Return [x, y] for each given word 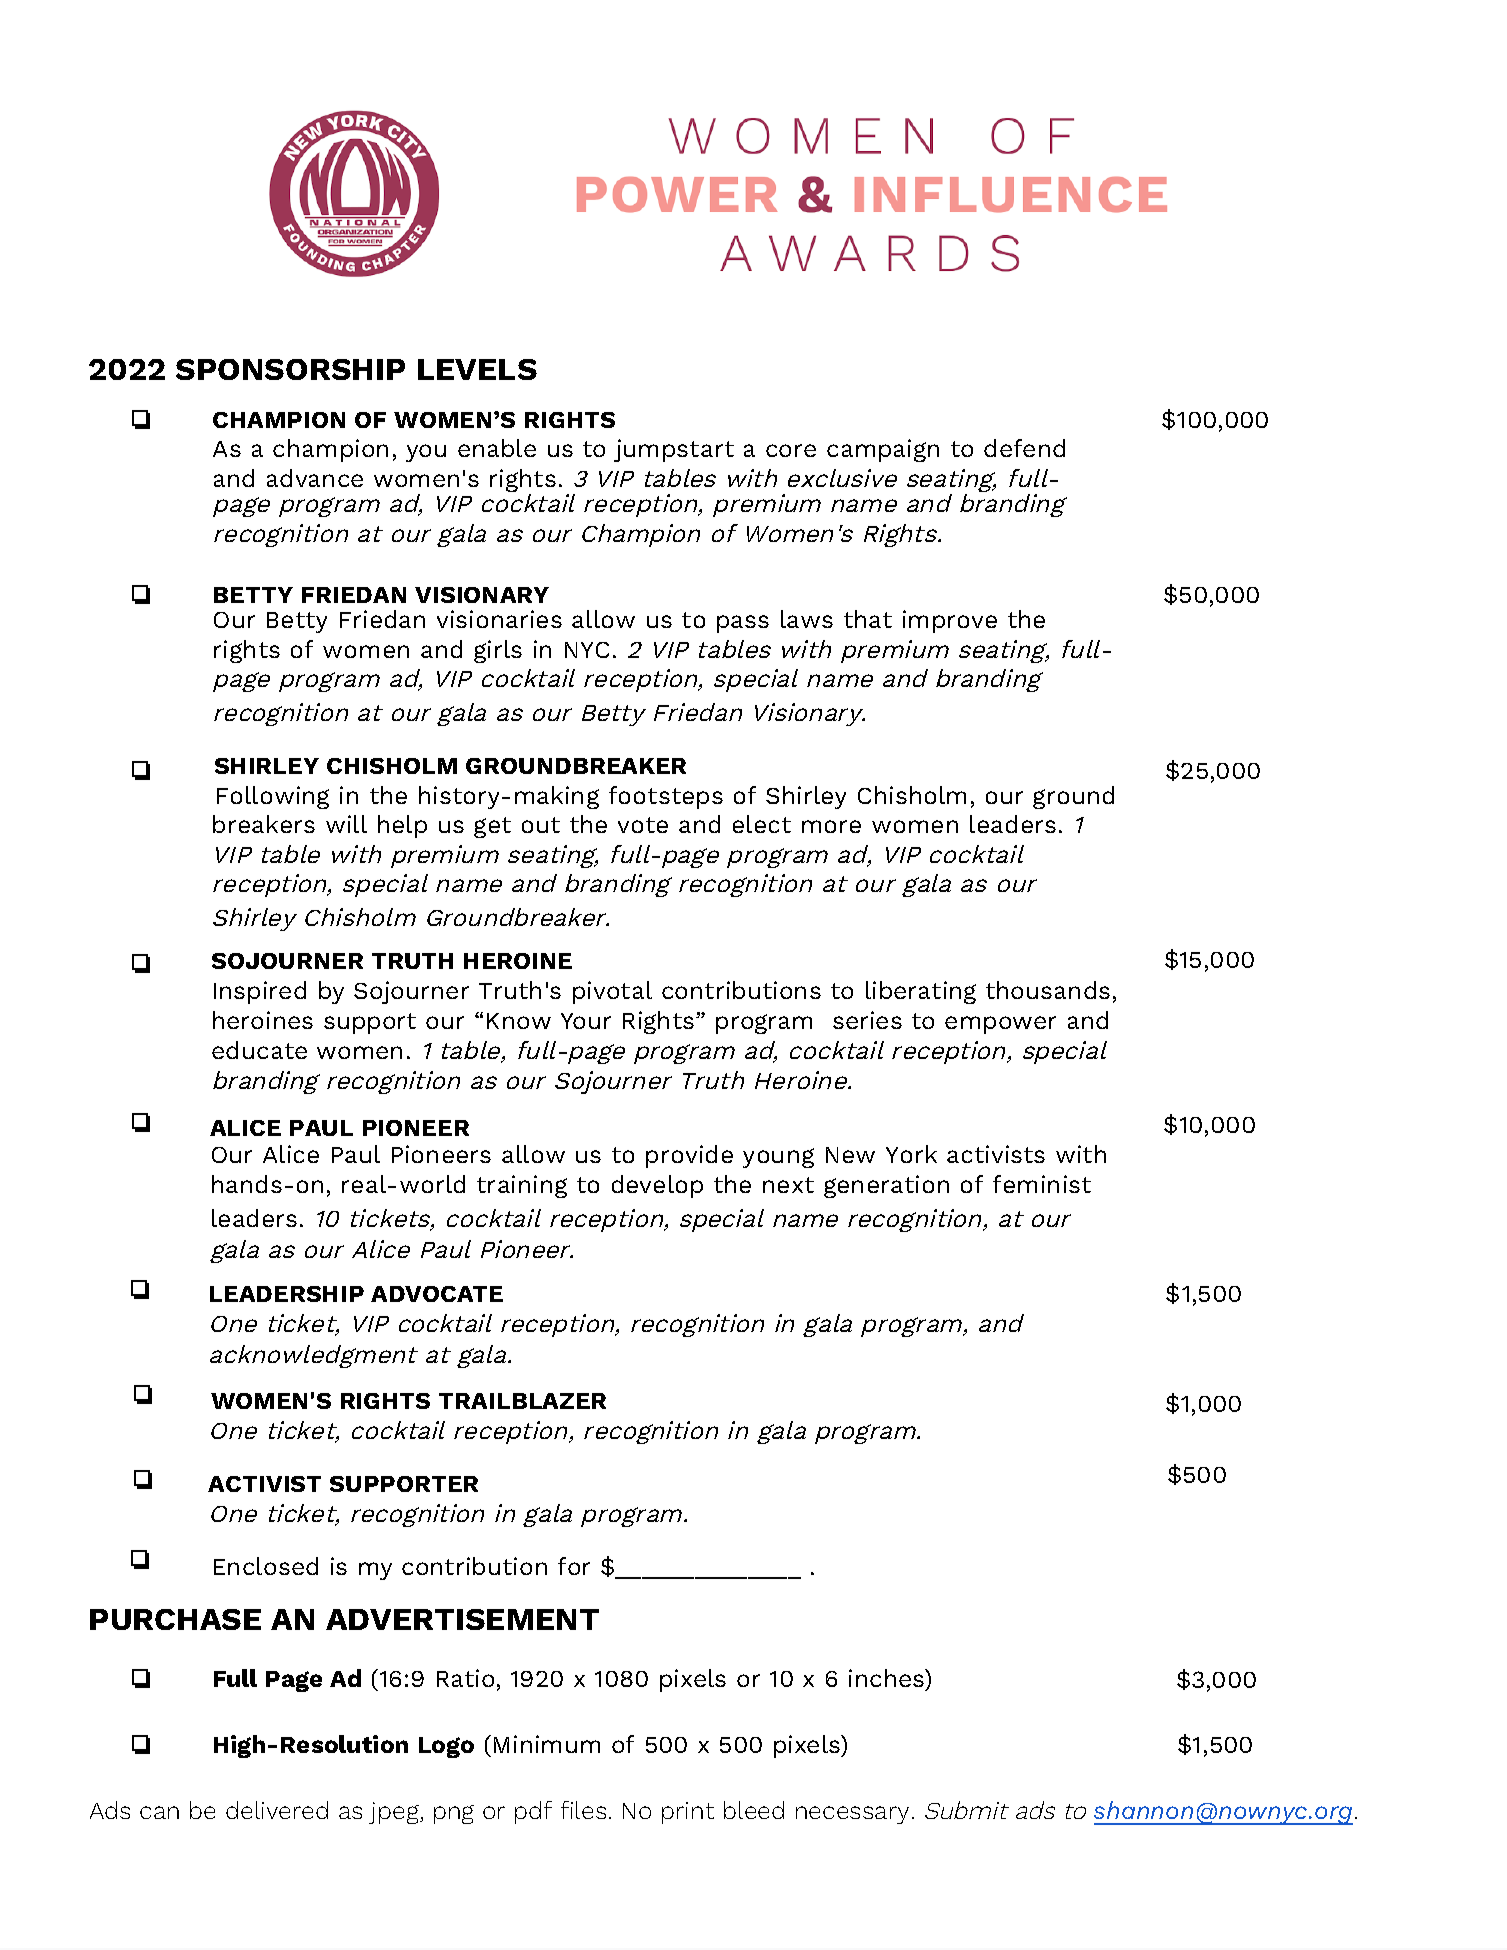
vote [643, 825]
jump [644, 450]
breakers [264, 824]
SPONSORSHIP [290, 369]
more [831, 826]
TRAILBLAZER [522, 1401]
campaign [883, 450]
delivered [277, 1810]
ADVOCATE [437, 1294]
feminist [1042, 1184]
